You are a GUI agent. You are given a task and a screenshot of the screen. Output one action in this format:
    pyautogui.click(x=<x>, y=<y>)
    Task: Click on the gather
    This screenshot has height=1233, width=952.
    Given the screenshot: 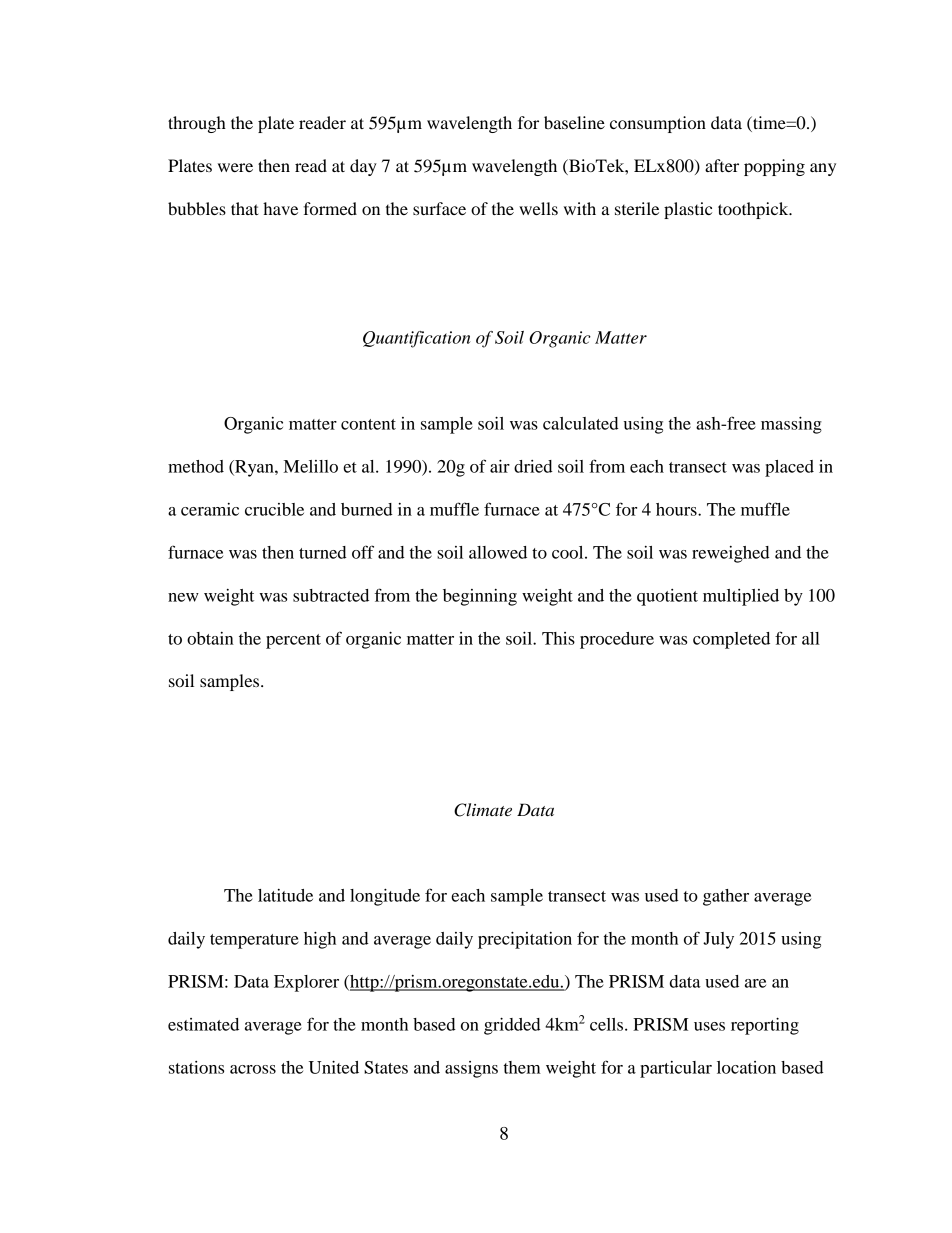 What is the action you would take?
    pyautogui.click(x=726, y=897)
